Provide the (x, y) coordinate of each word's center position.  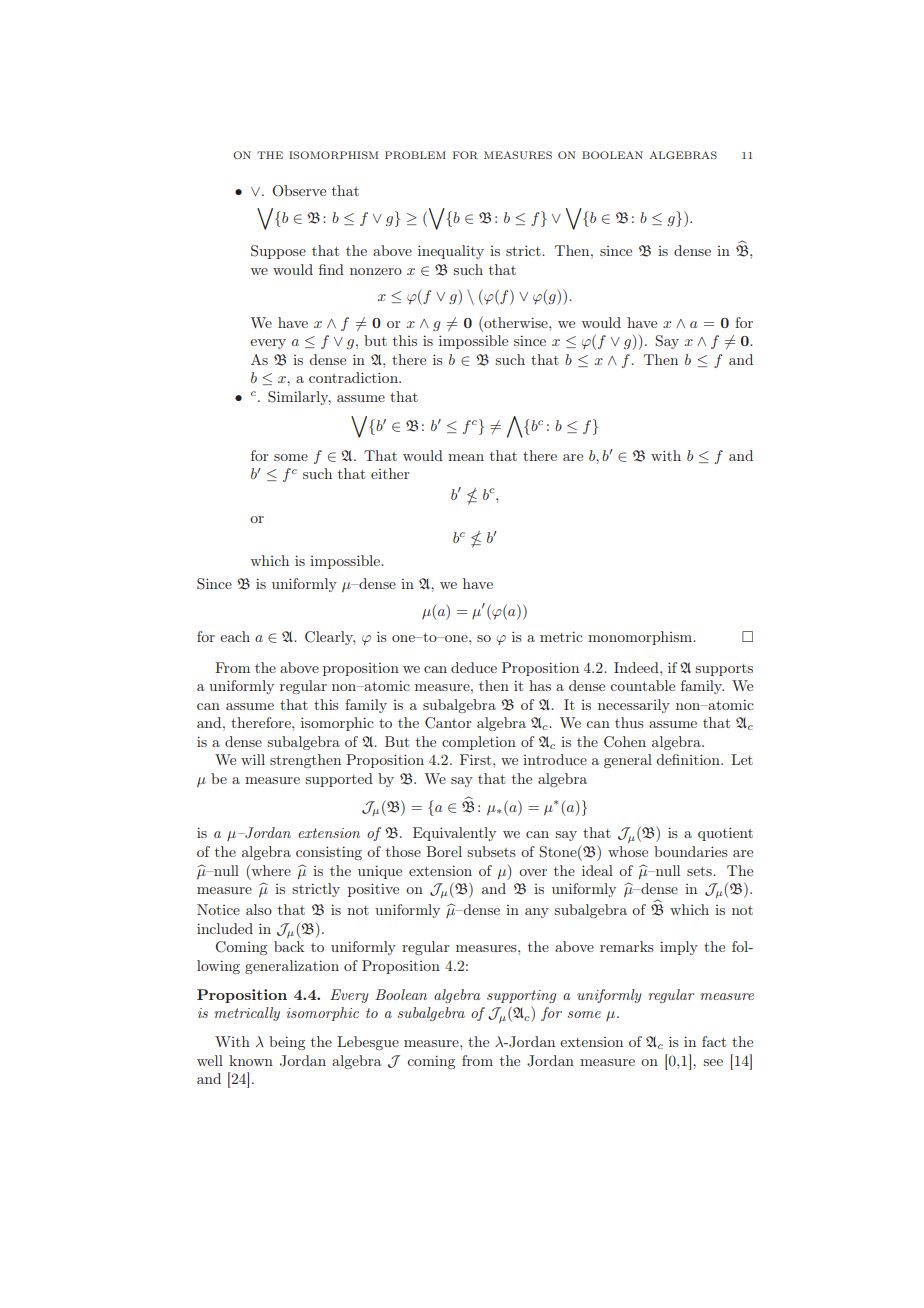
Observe (299, 191)
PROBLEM (415, 155)
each (235, 636)
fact (714, 1041)
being (287, 1043)
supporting (521, 996)
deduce (474, 667)
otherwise (516, 322)
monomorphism (641, 638)
